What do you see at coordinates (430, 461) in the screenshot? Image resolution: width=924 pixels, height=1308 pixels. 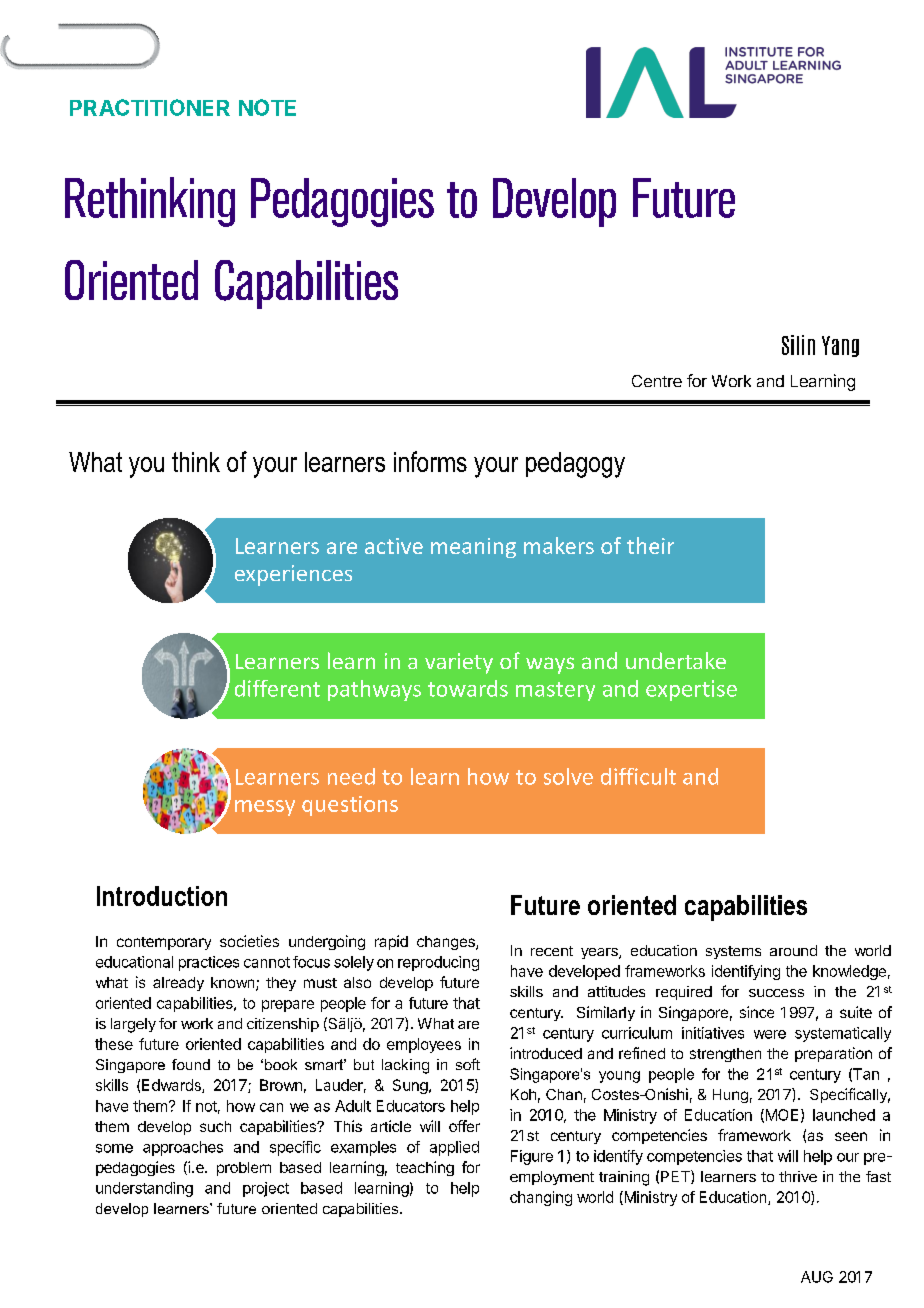 I see `informs` at bounding box center [430, 461].
